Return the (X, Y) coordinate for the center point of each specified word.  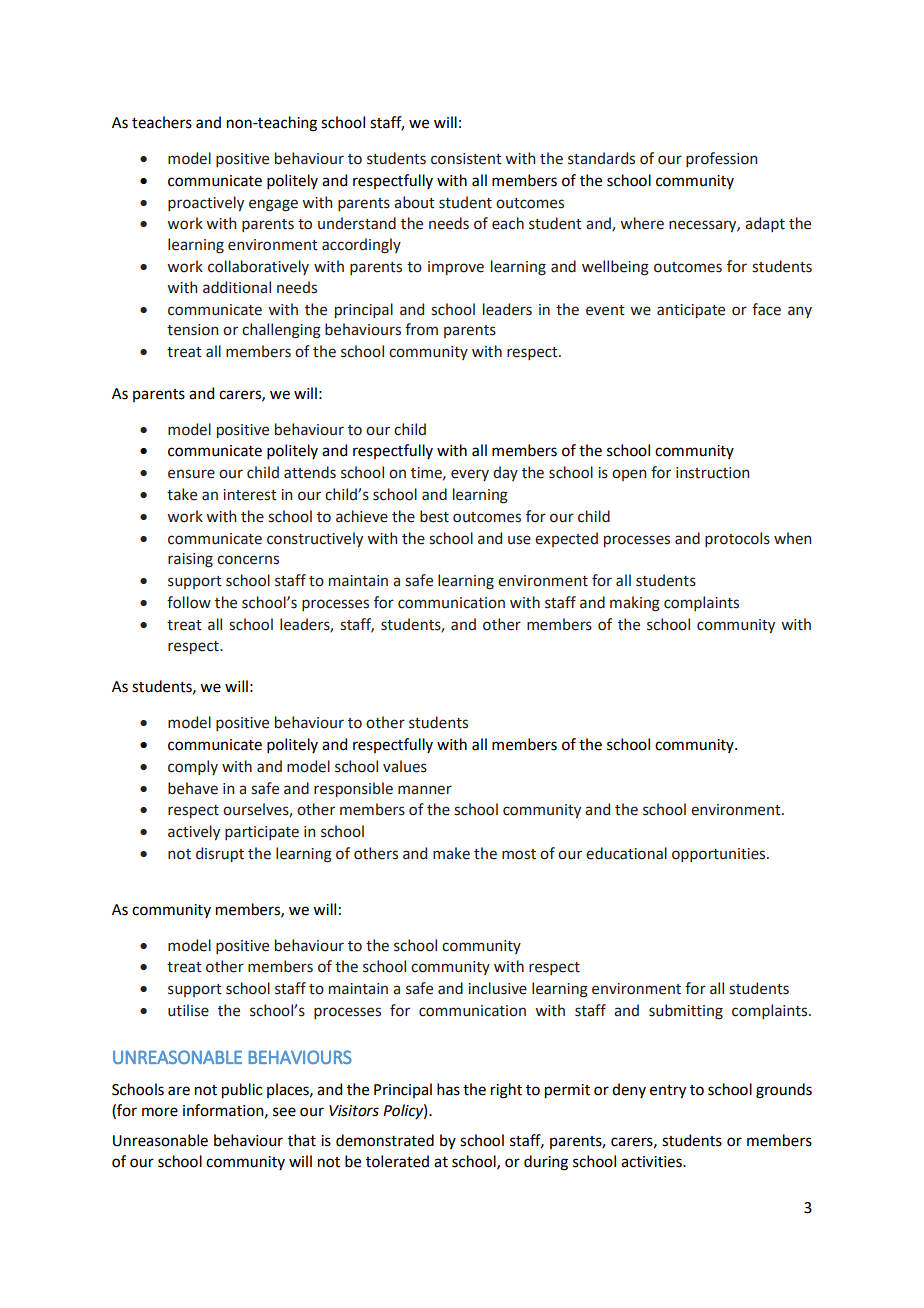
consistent (466, 159)
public (242, 1091)
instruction (712, 473)
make (451, 853)
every (470, 475)
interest (250, 495)
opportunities (720, 855)
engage (273, 205)
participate (262, 833)
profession (721, 159)
